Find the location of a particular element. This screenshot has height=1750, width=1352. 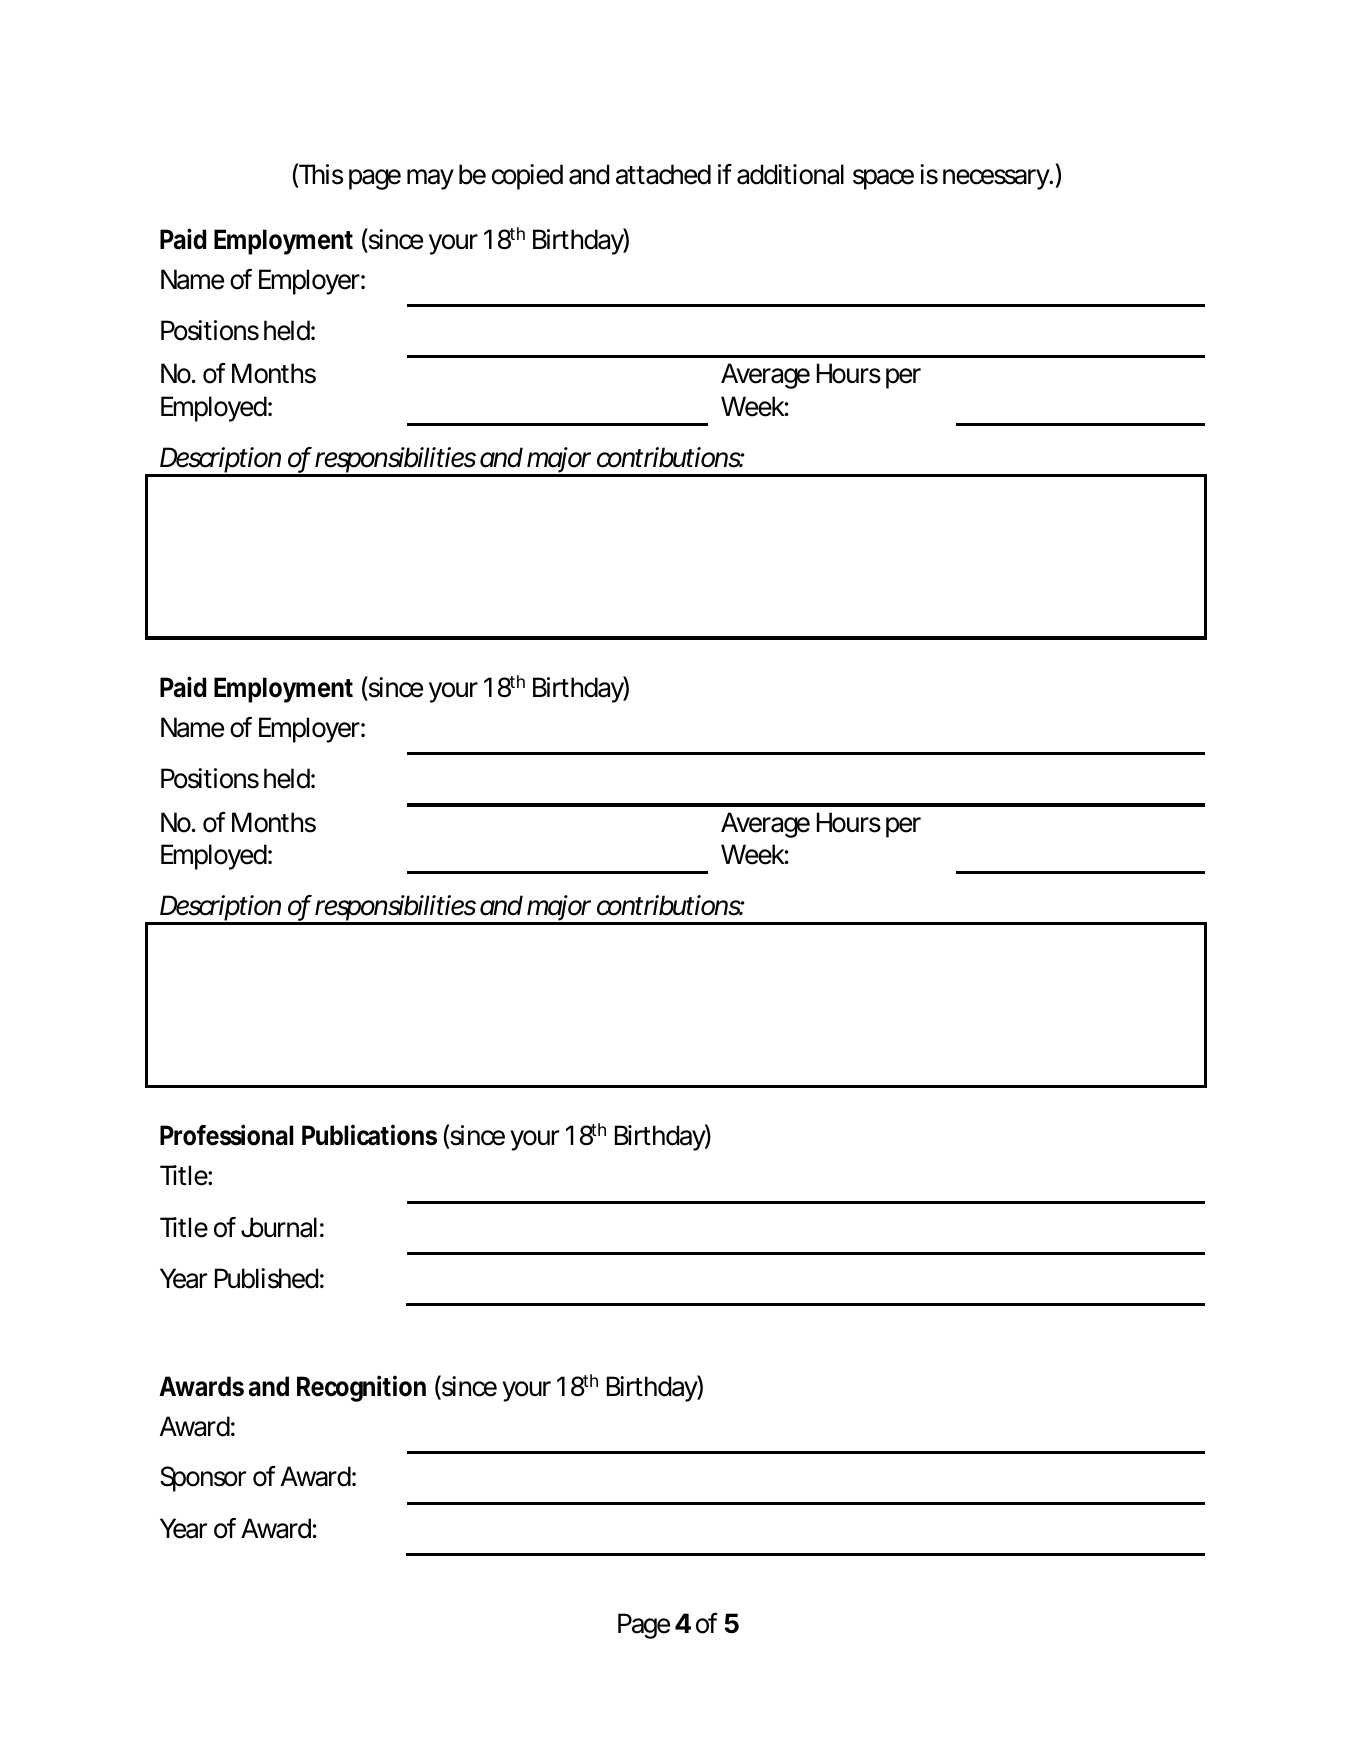

space is located at coordinates (883, 179).
